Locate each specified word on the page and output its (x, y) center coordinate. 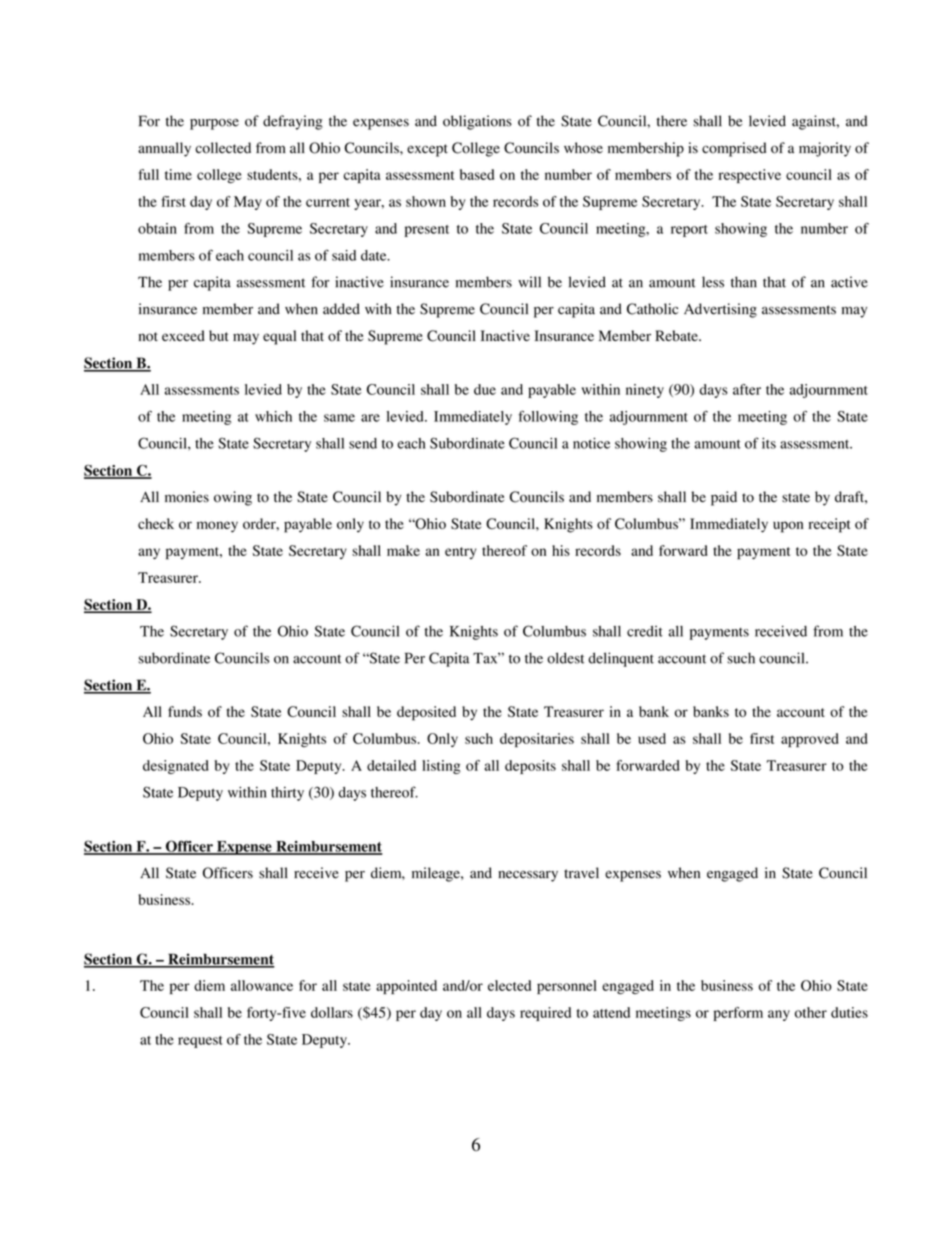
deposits (530, 767)
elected (509, 985)
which (273, 416)
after (747, 389)
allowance (262, 985)
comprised (734, 149)
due (485, 389)
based (477, 174)
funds (185, 711)
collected (223, 148)
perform (738, 1014)
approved (810, 740)
